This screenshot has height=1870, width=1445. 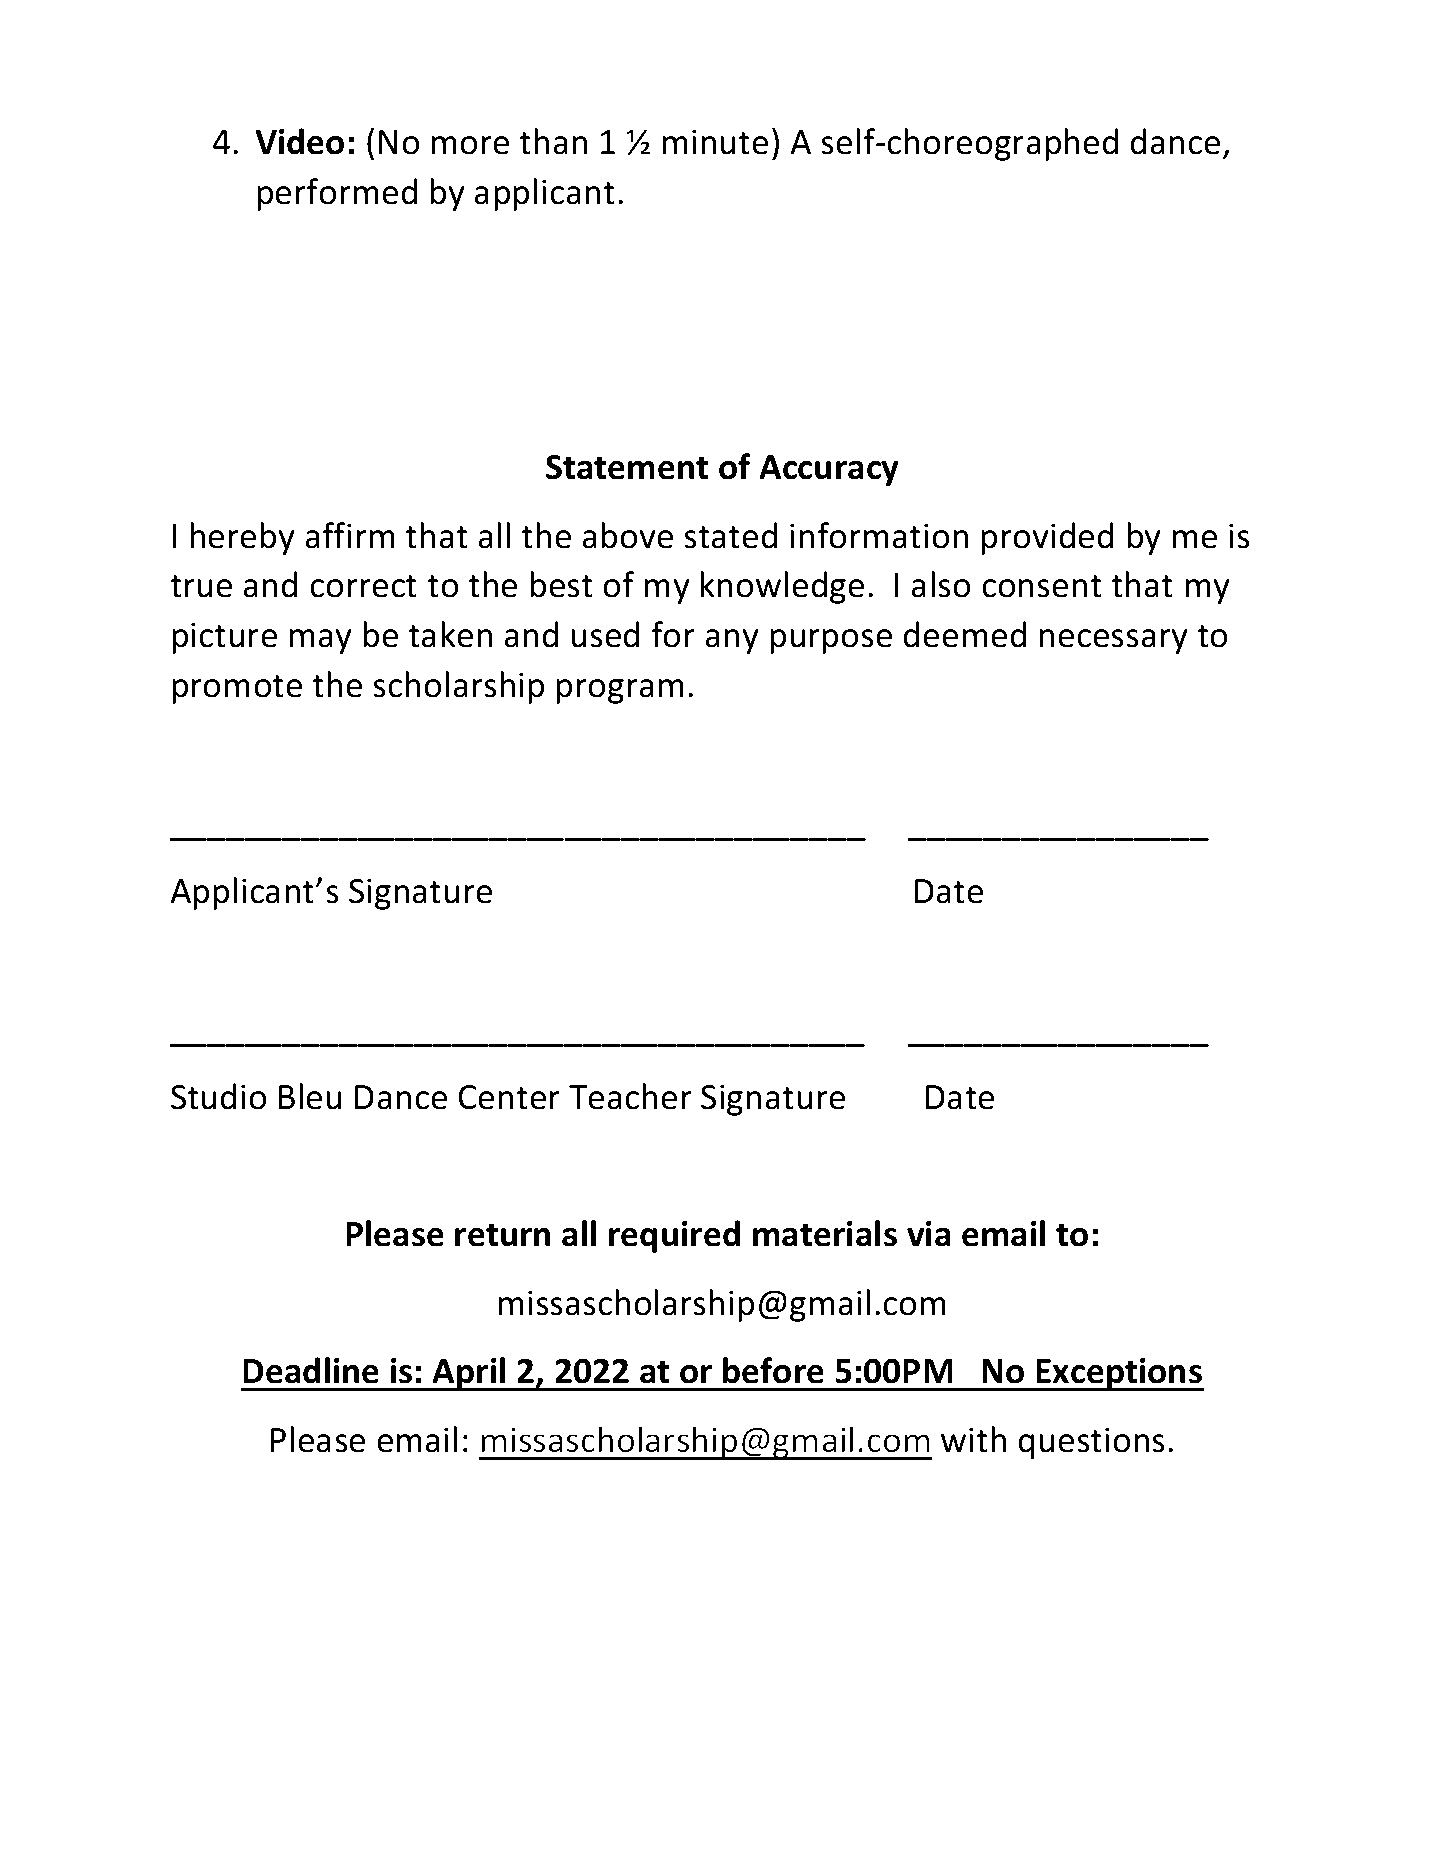 I want to click on above, so click(x=627, y=535).
